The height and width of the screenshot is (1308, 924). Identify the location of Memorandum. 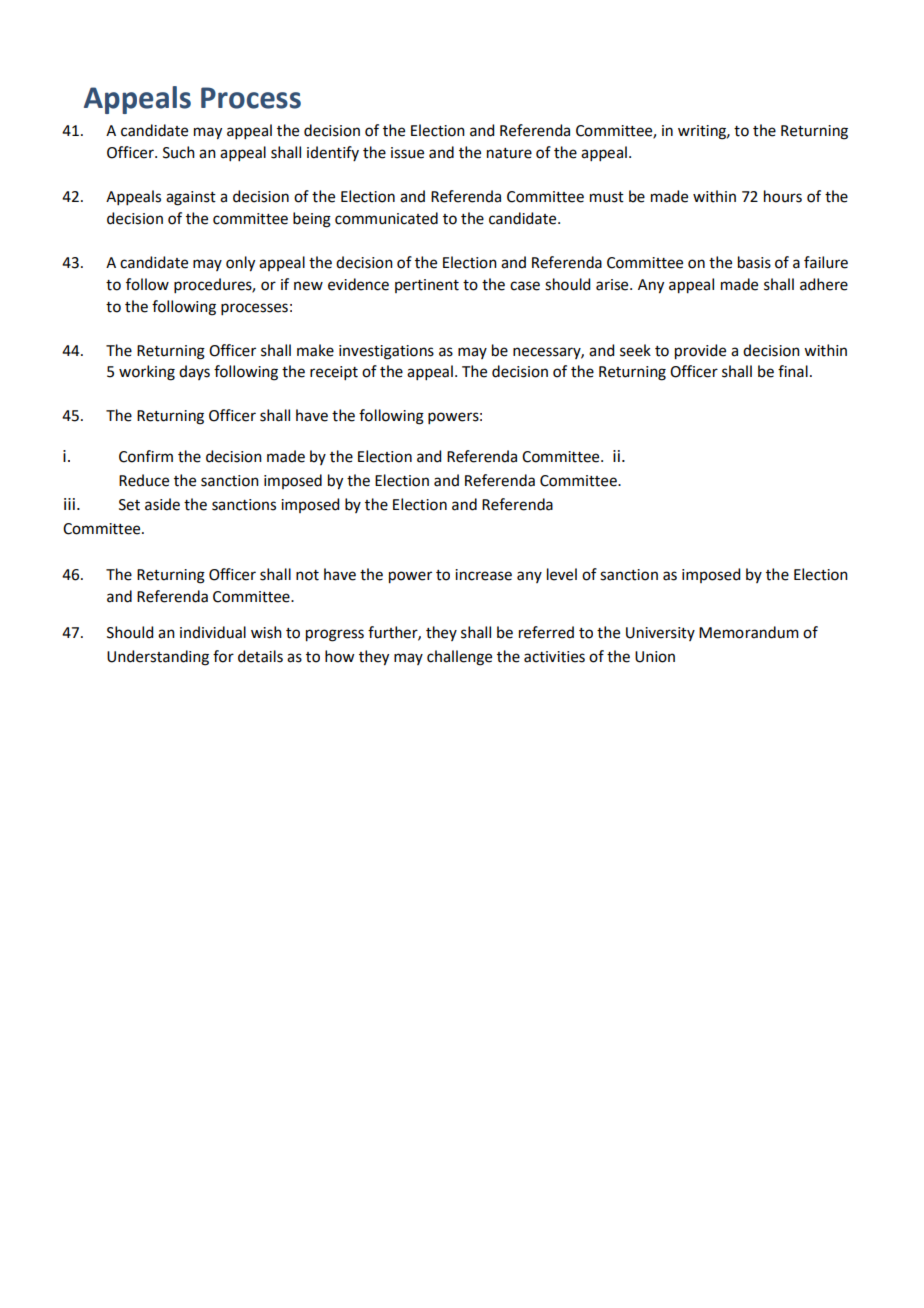
(749, 632).
